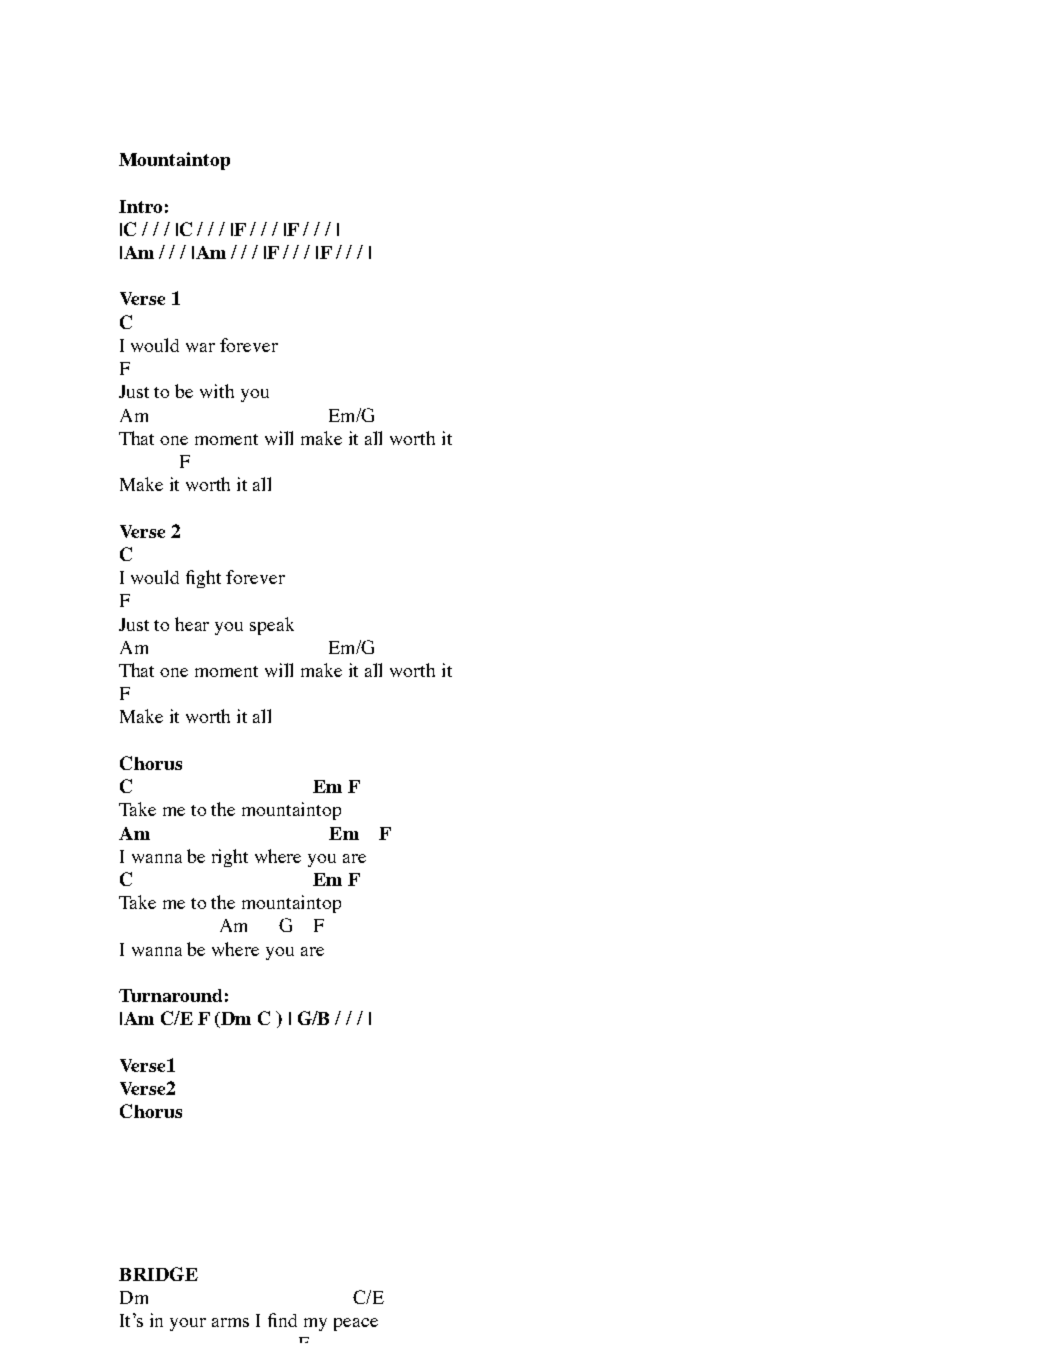 The image size is (1058, 1369). Describe the element at coordinates (200, 347) in the screenshot. I see `war` at that location.
